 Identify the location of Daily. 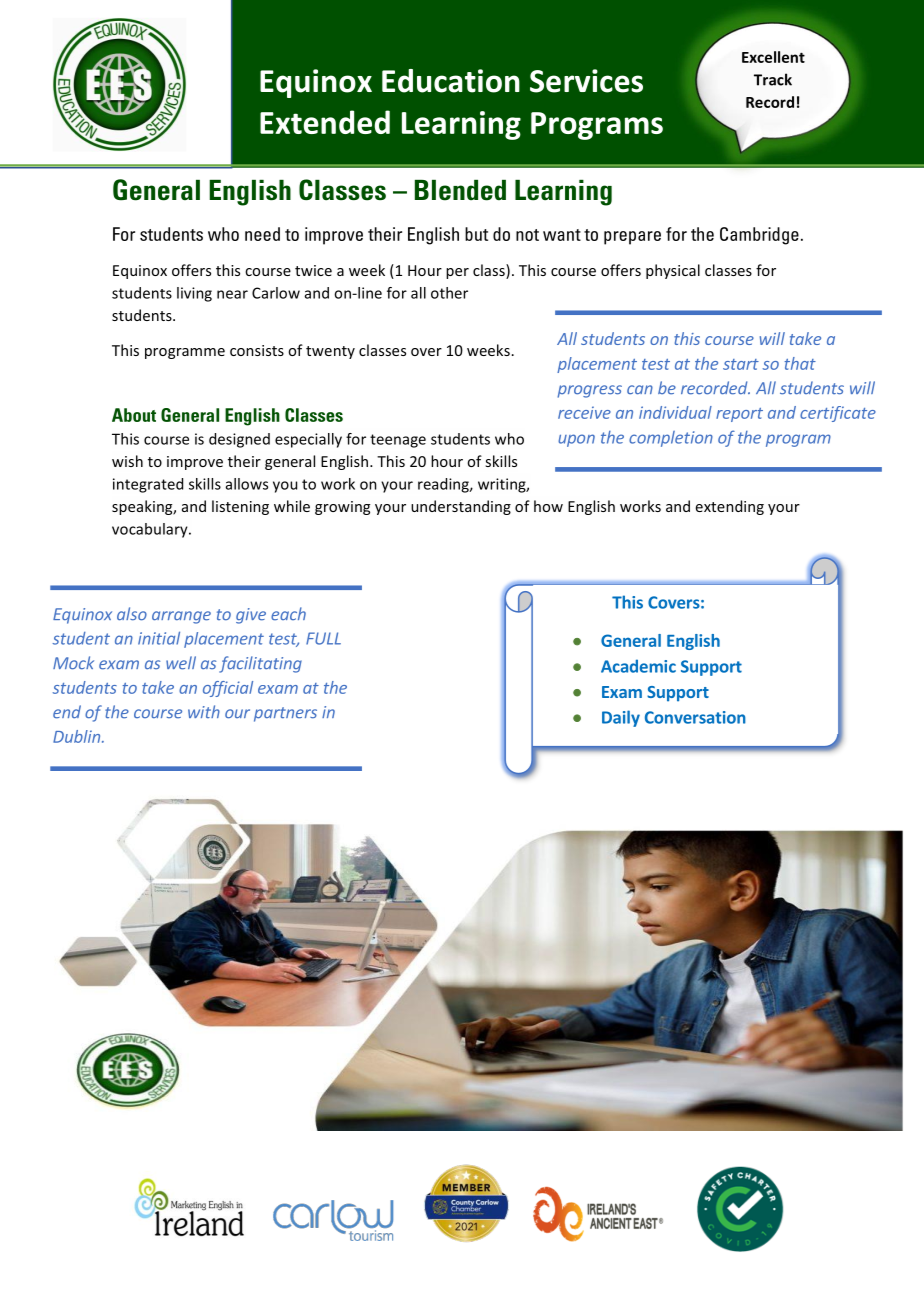
(621, 718).
